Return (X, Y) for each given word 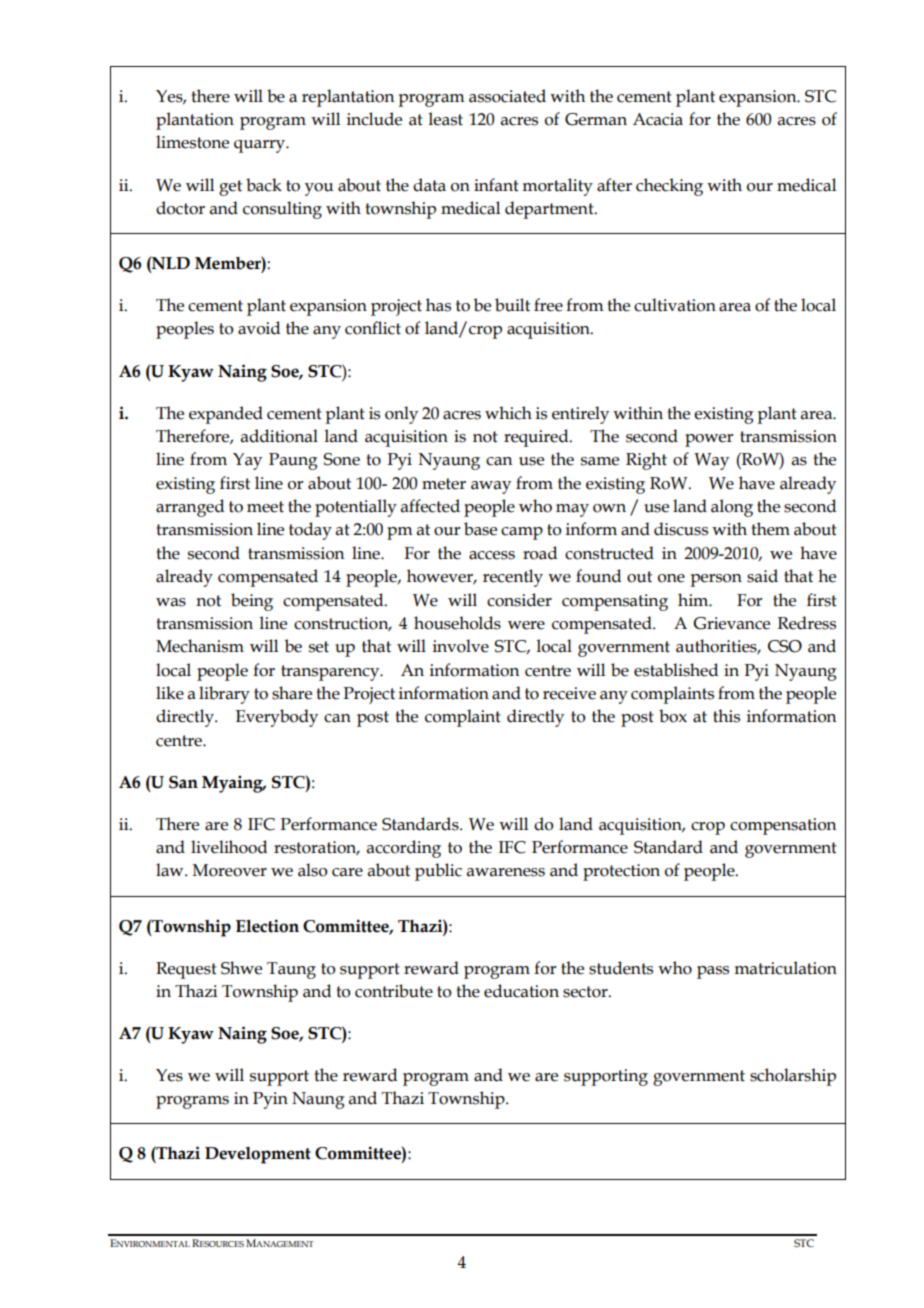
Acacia (658, 119)
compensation (783, 826)
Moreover (230, 870)
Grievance (731, 623)
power (709, 440)
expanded (226, 415)
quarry (260, 146)
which (508, 413)
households (457, 623)
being (252, 602)
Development (258, 1155)
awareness (506, 872)
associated (507, 96)
